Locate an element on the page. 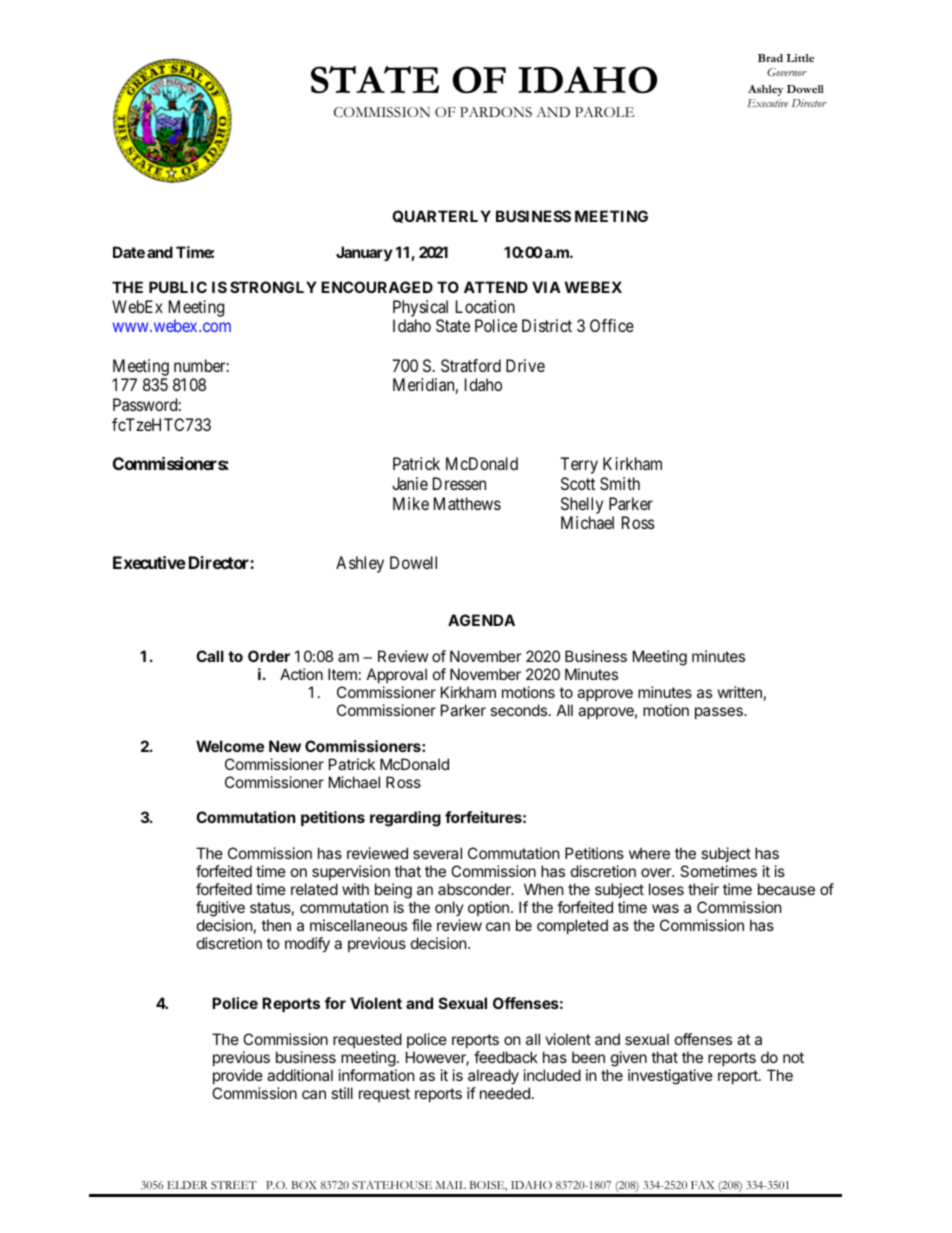 The height and width of the document is (1233, 952). option is located at coordinates (488, 908).
